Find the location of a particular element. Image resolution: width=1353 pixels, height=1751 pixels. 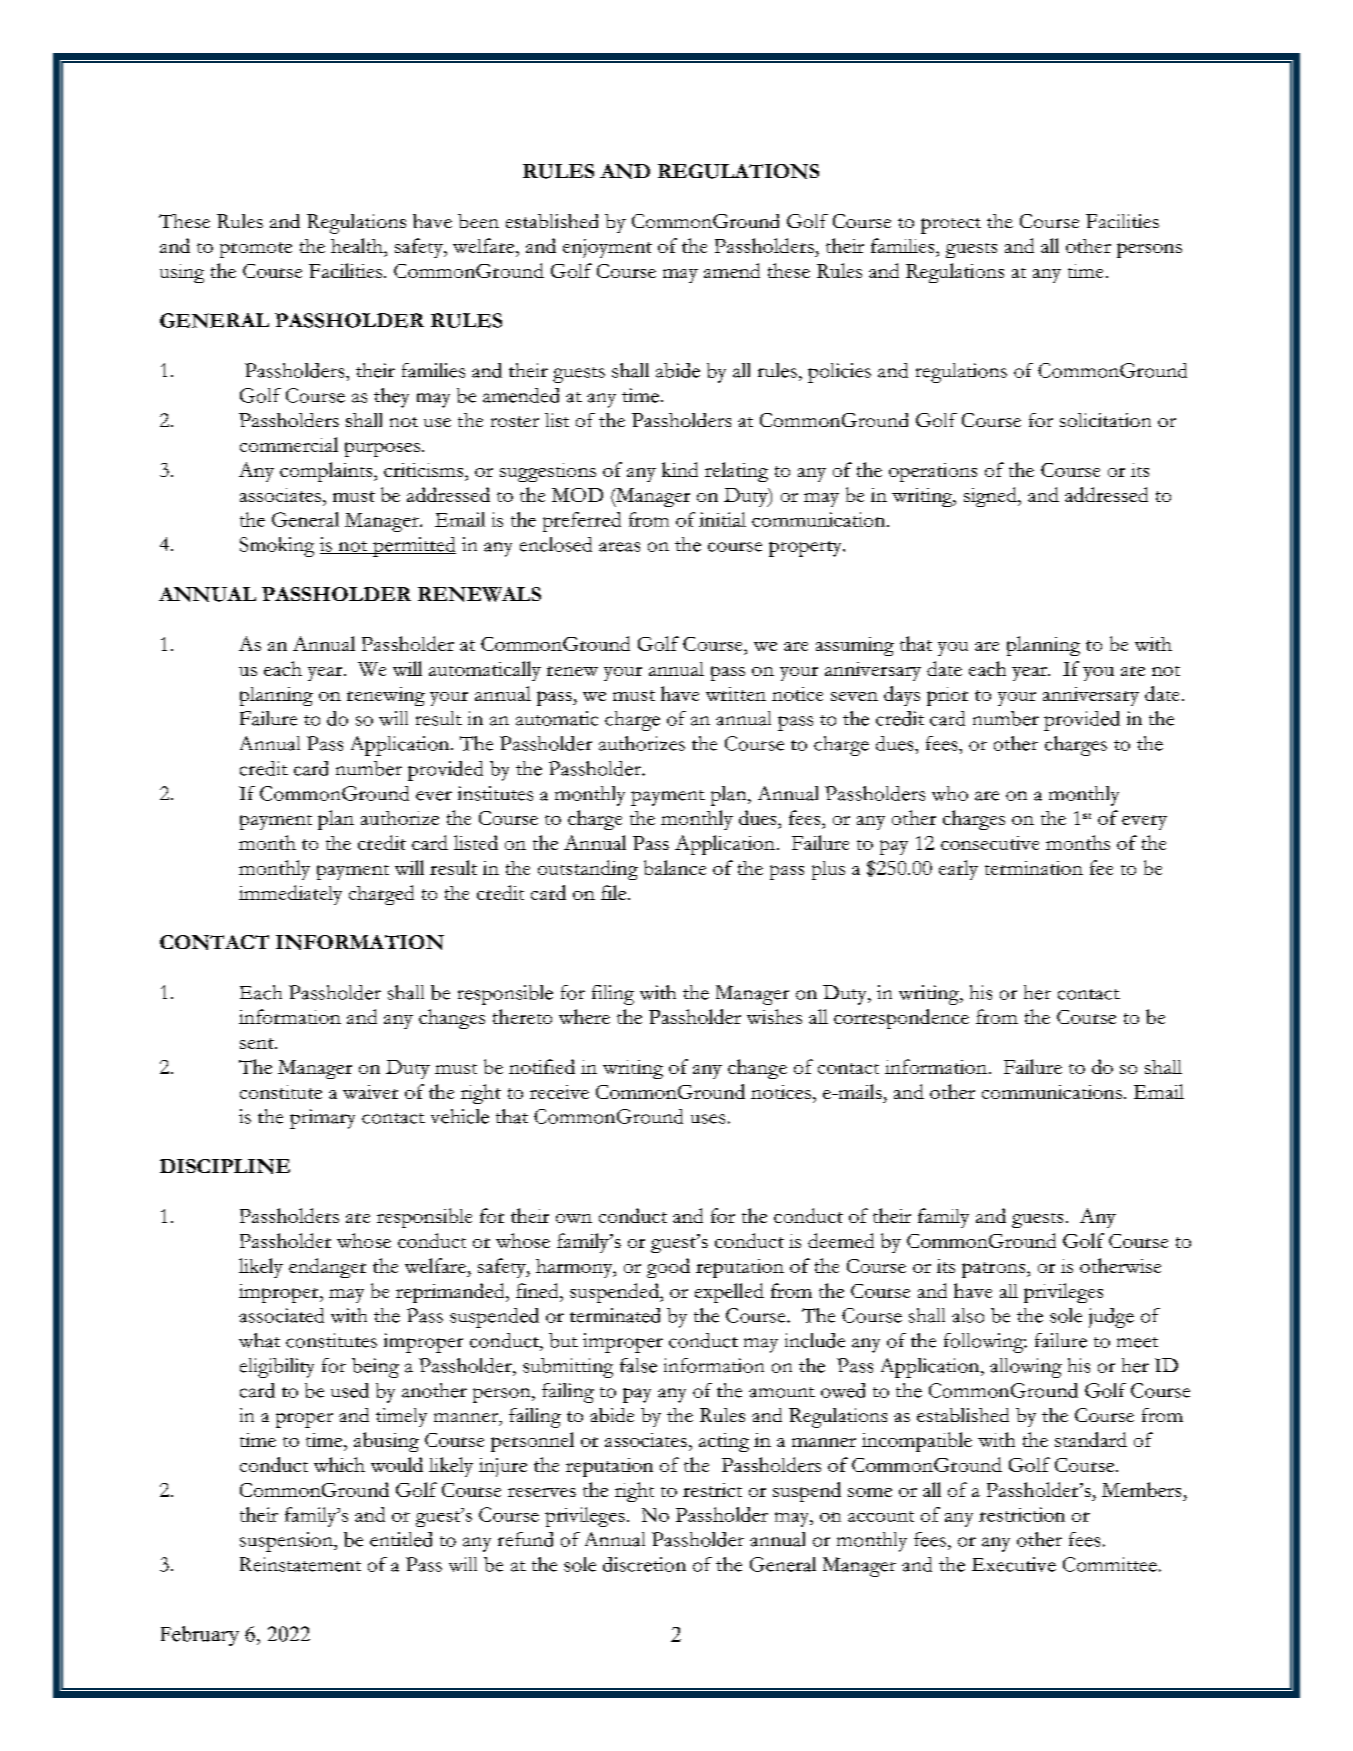

good is located at coordinates (668, 1268).
